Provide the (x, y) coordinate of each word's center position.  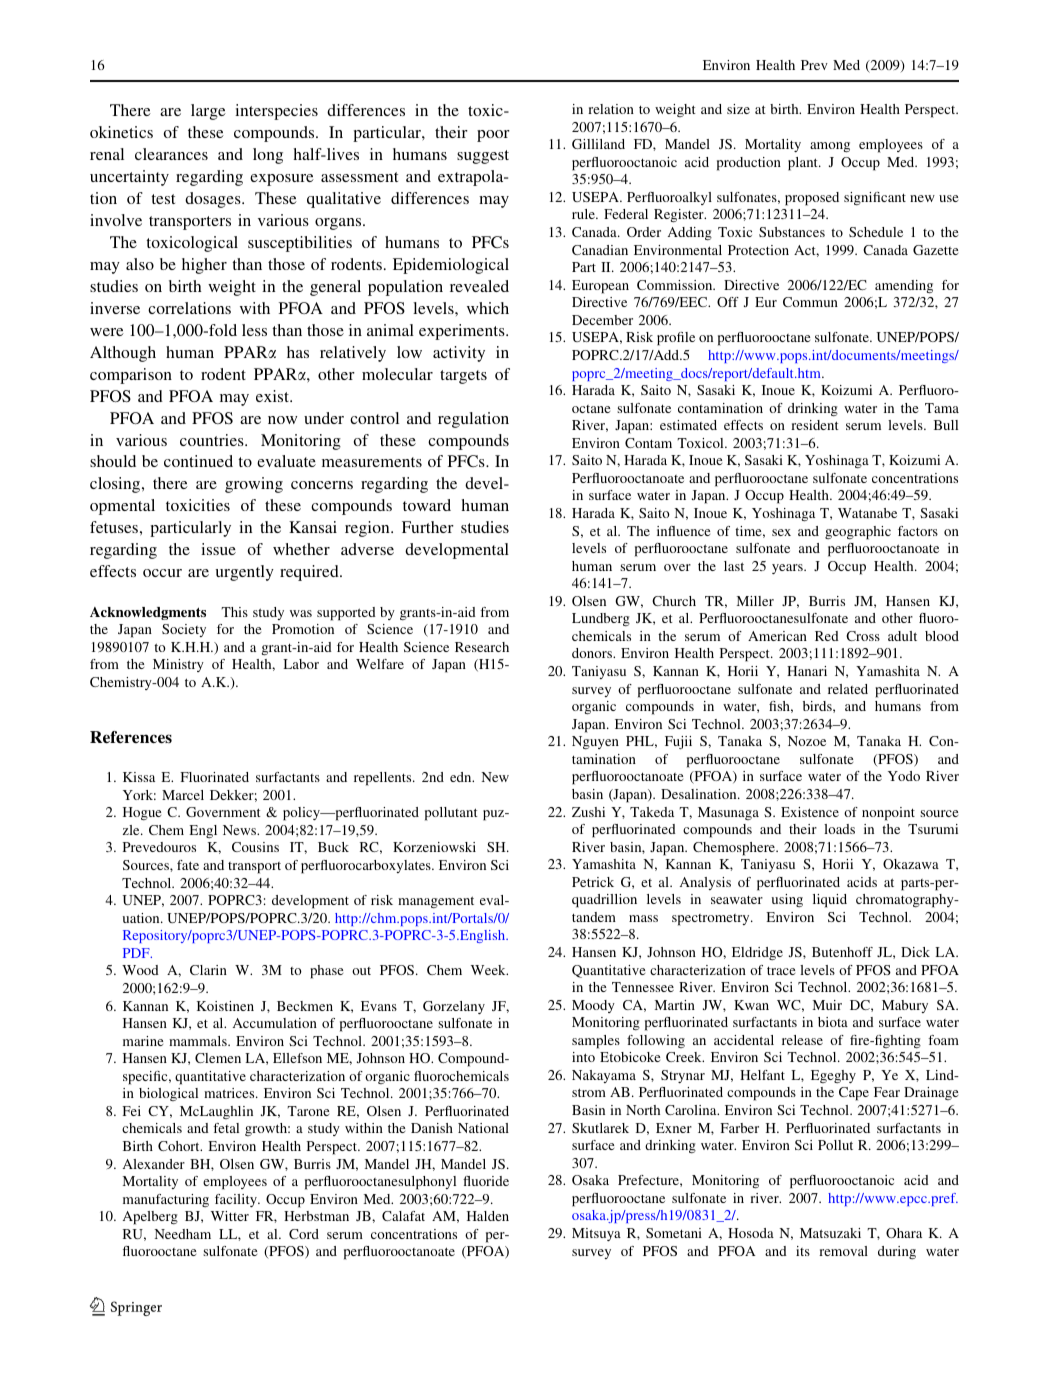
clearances (171, 154)
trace (781, 971)
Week (489, 970)
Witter (230, 1216)
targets (463, 377)
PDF (137, 953)
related (848, 689)
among (830, 147)
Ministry (178, 665)
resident (815, 425)
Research (482, 647)
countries (213, 440)
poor (493, 136)
